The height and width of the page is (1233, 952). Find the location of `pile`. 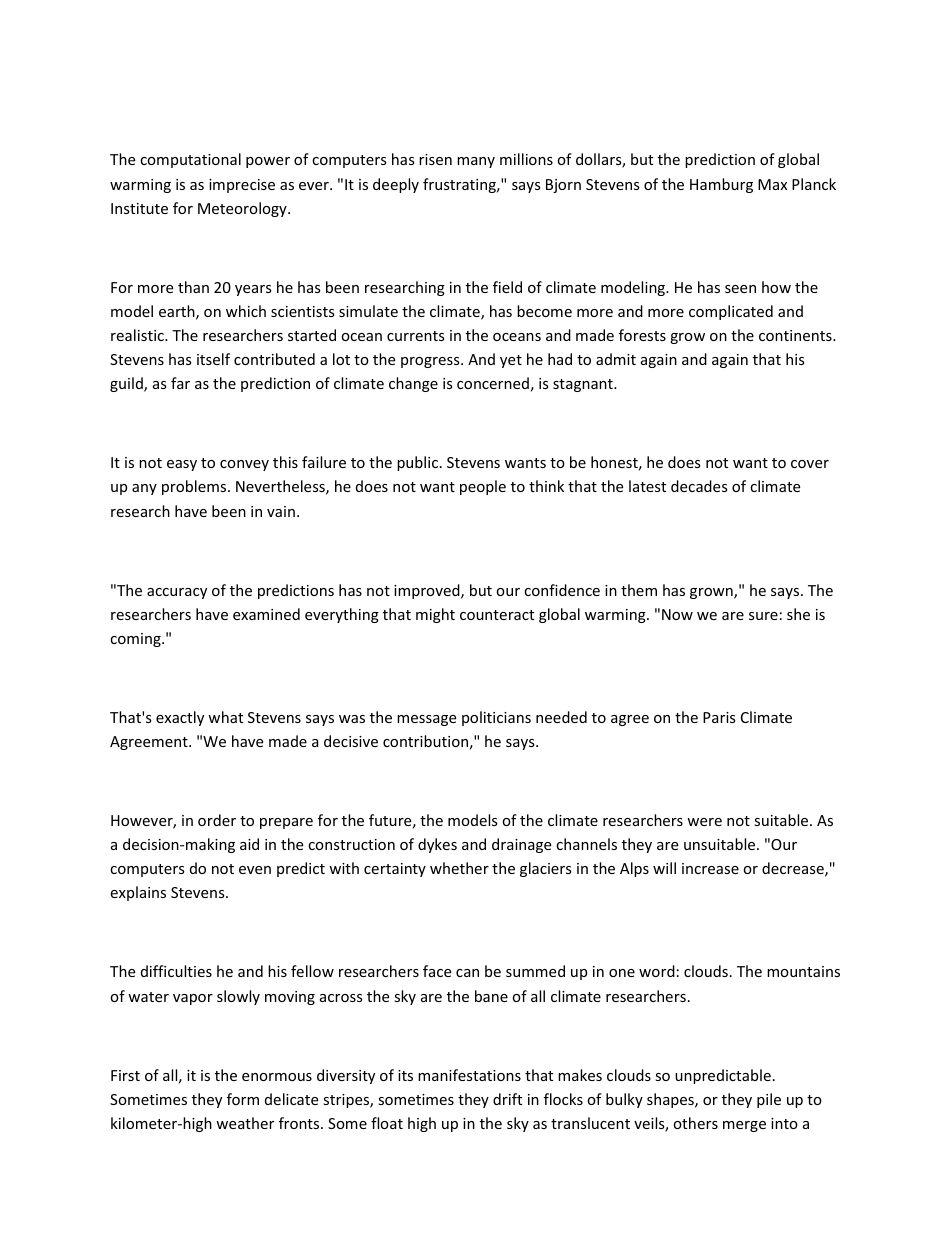

pile is located at coordinates (769, 1100).
